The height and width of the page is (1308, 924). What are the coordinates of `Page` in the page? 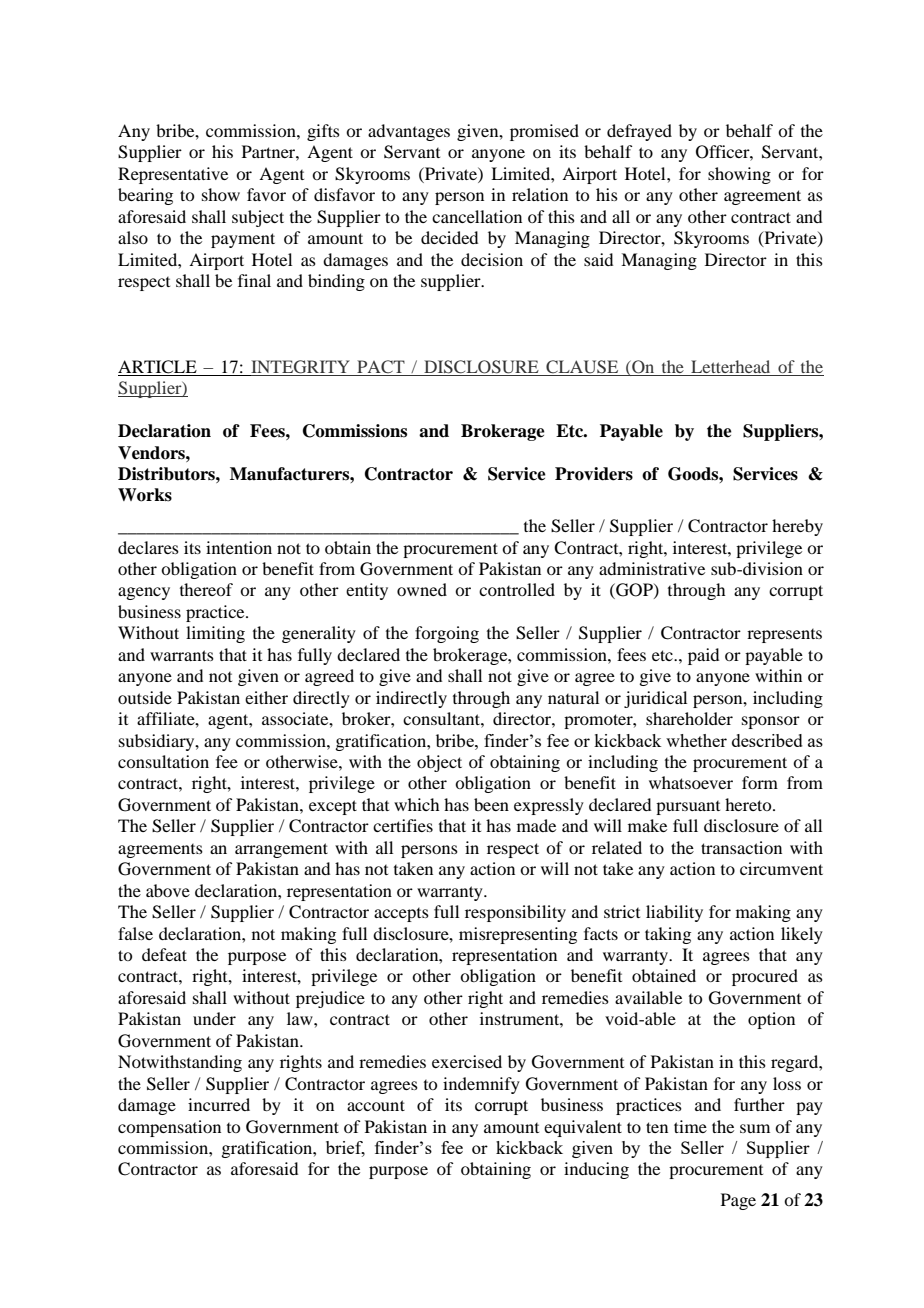 It's located at (738, 1201).
